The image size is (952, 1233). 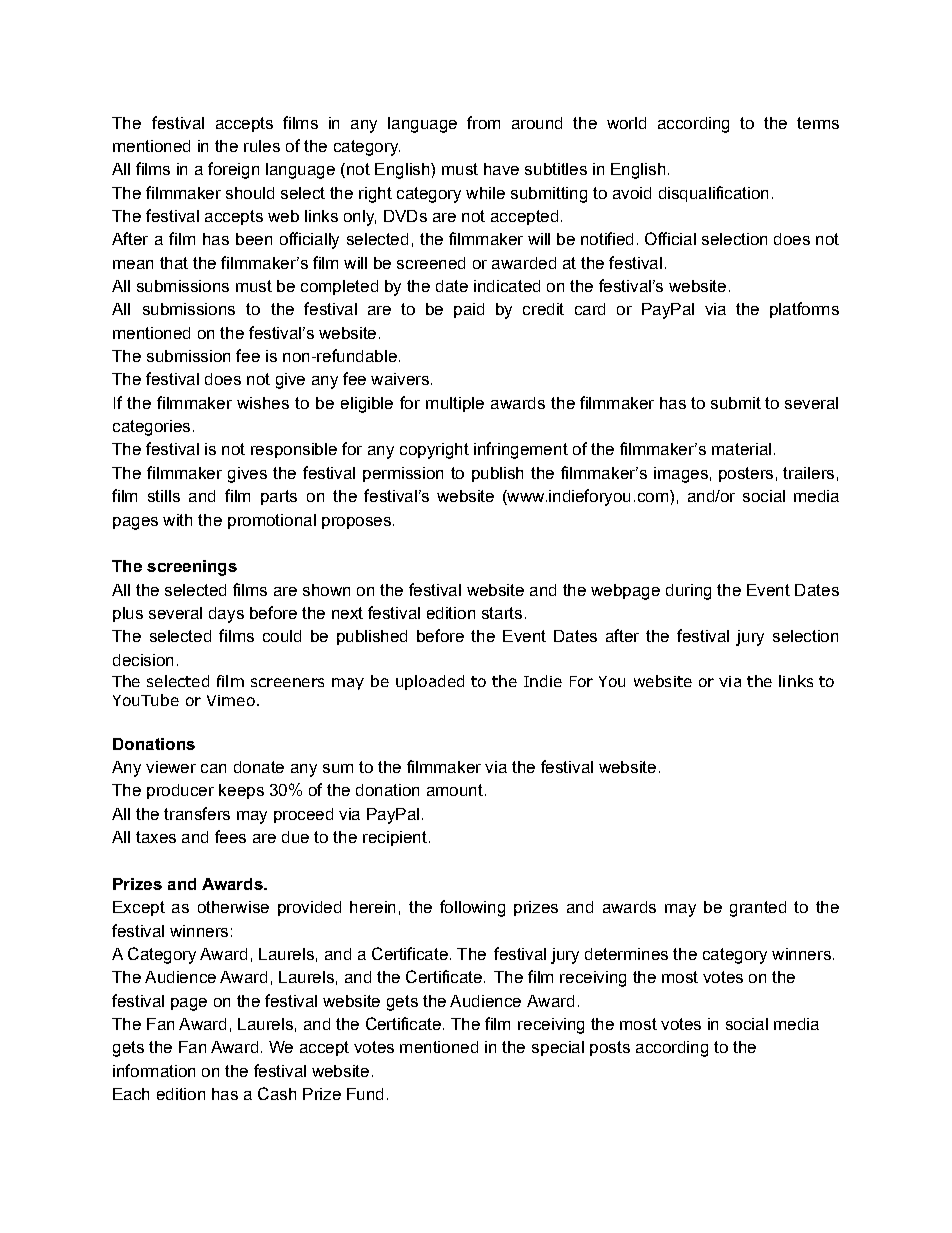 What do you see at coordinates (455, 790) in the document?
I see `amount` at bounding box center [455, 790].
